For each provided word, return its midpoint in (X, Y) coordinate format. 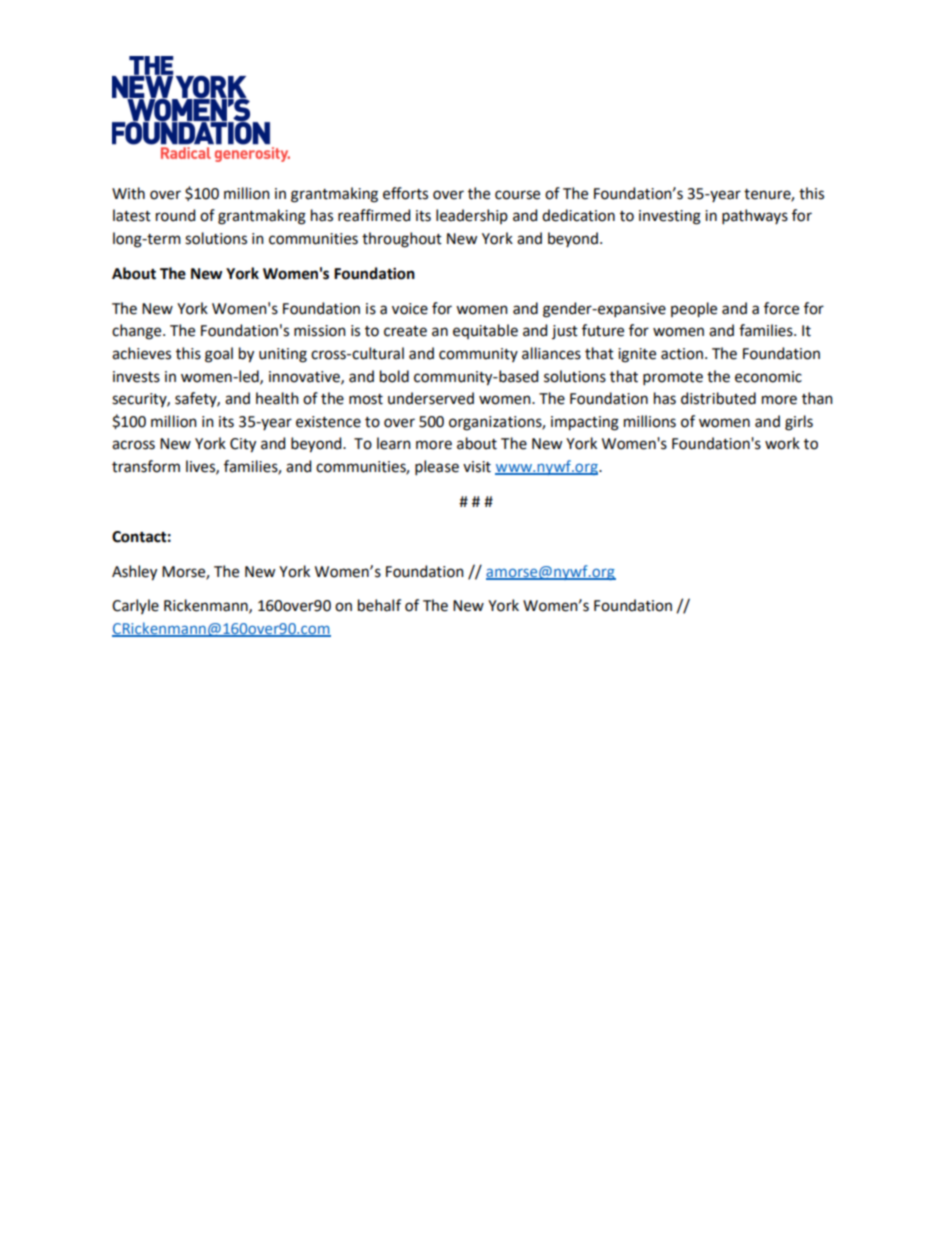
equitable (485, 331)
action (682, 354)
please (437, 467)
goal (219, 355)
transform (146, 466)
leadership (472, 216)
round (175, 215)
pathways (755, 216)
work (782, 443)
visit (477, 467)
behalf (379, 605)
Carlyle (135, 606)
